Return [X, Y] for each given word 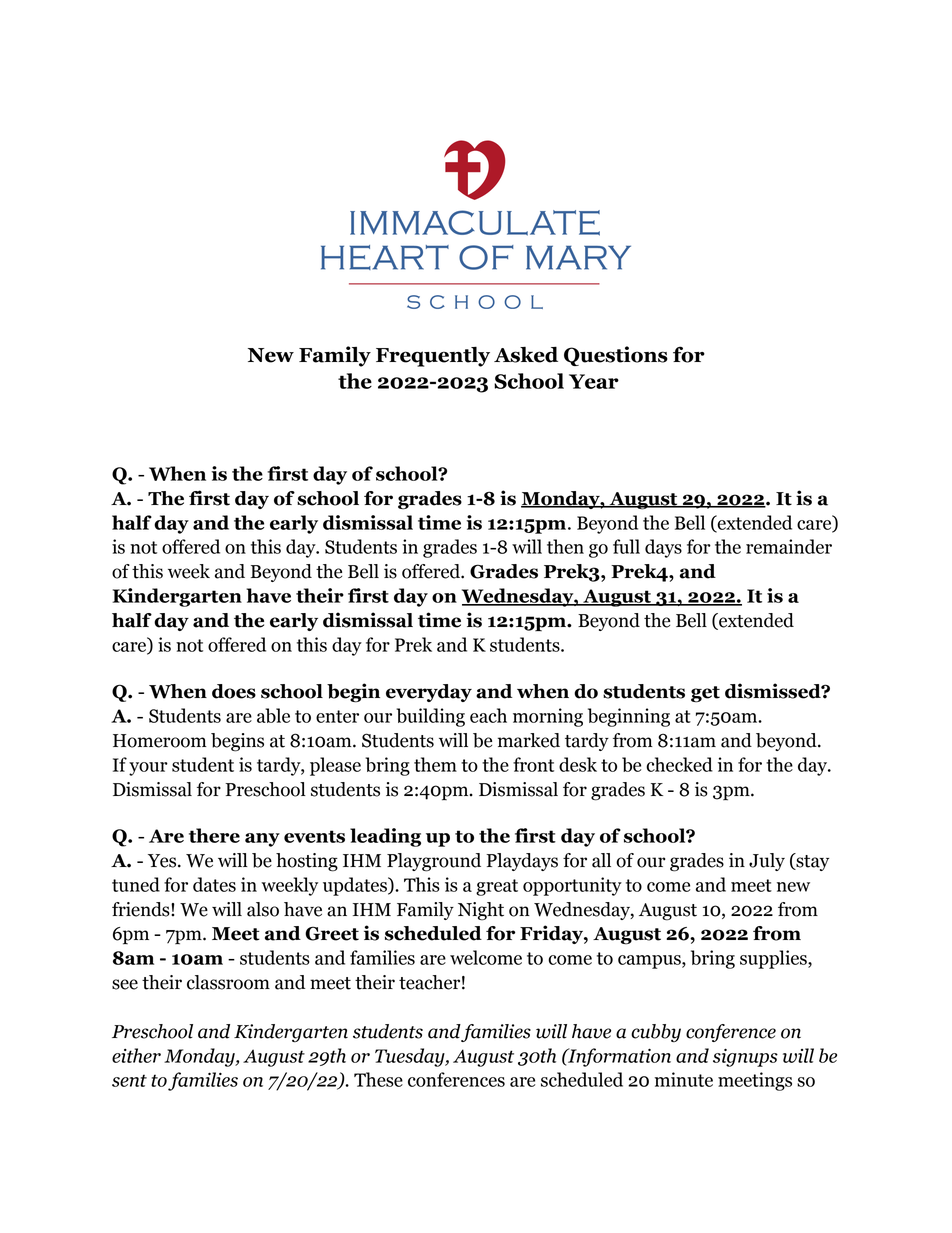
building [430, 717]
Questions [616, 356]
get [705, 694]
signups [745, 1057]
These [378, 1079]
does [234, 691]
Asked [526, 354]
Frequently [433, 357]
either [136, 1055]
